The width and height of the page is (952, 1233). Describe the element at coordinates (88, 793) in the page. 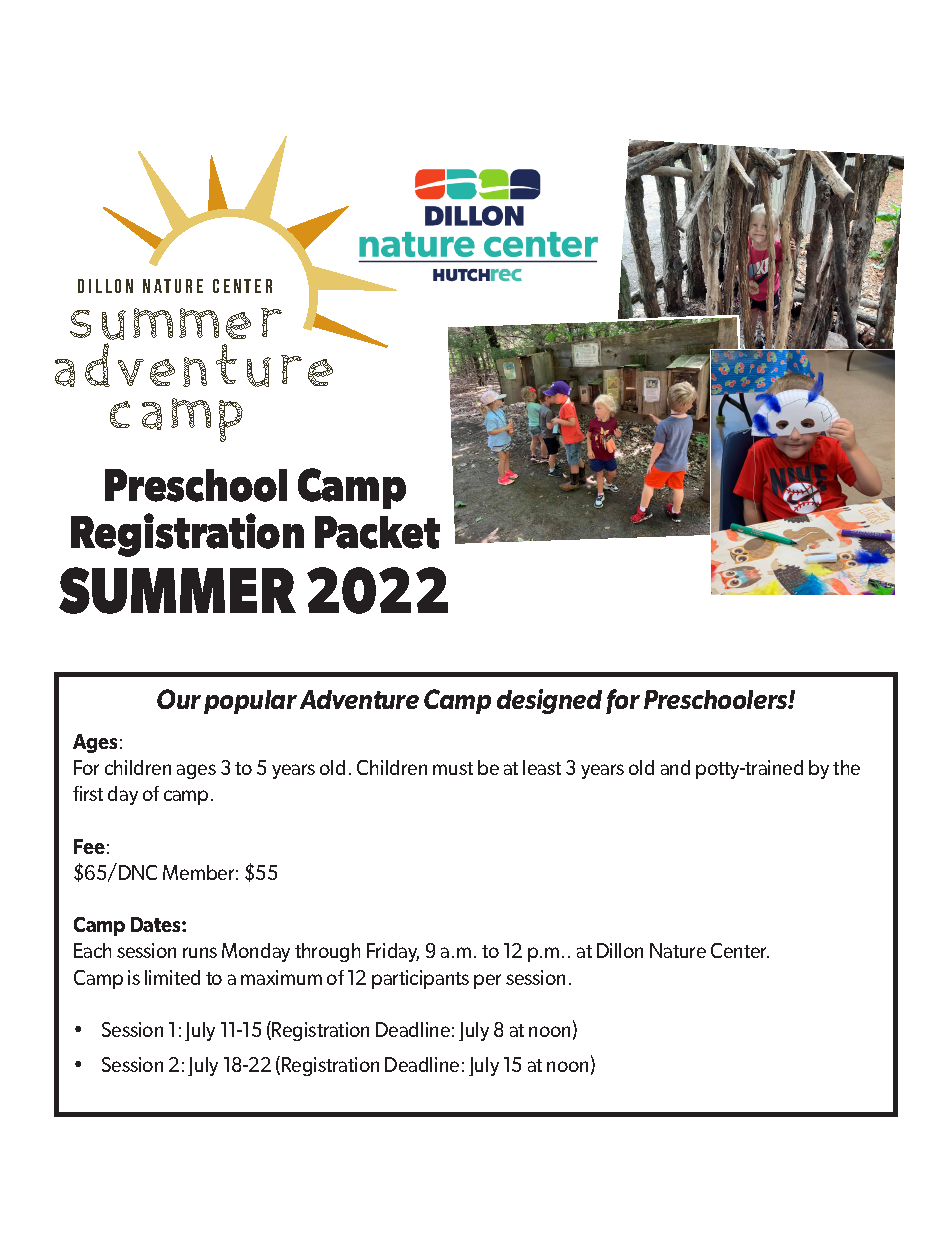

I see `first` at that location.
